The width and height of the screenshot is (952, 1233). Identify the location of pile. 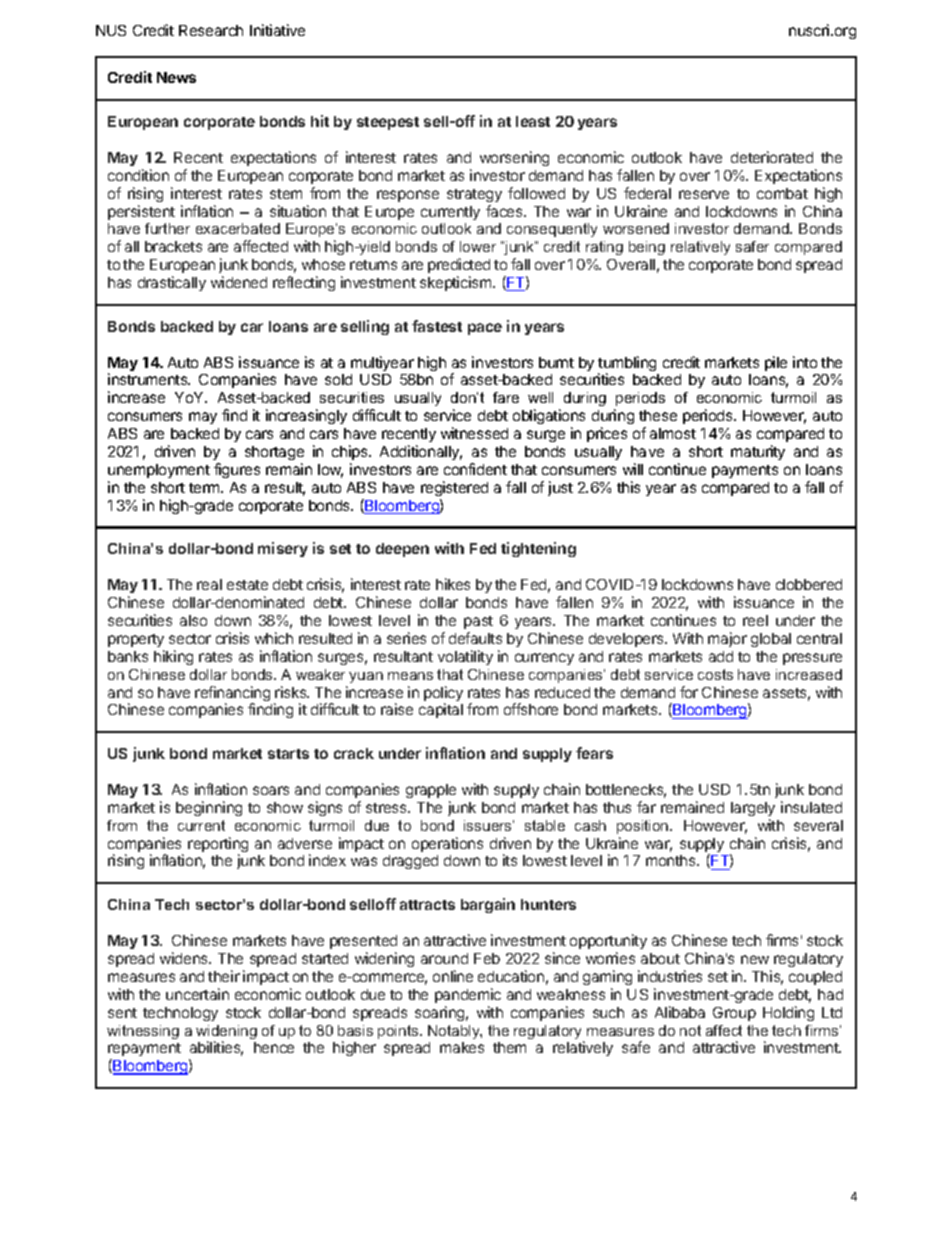
(776, 363).
